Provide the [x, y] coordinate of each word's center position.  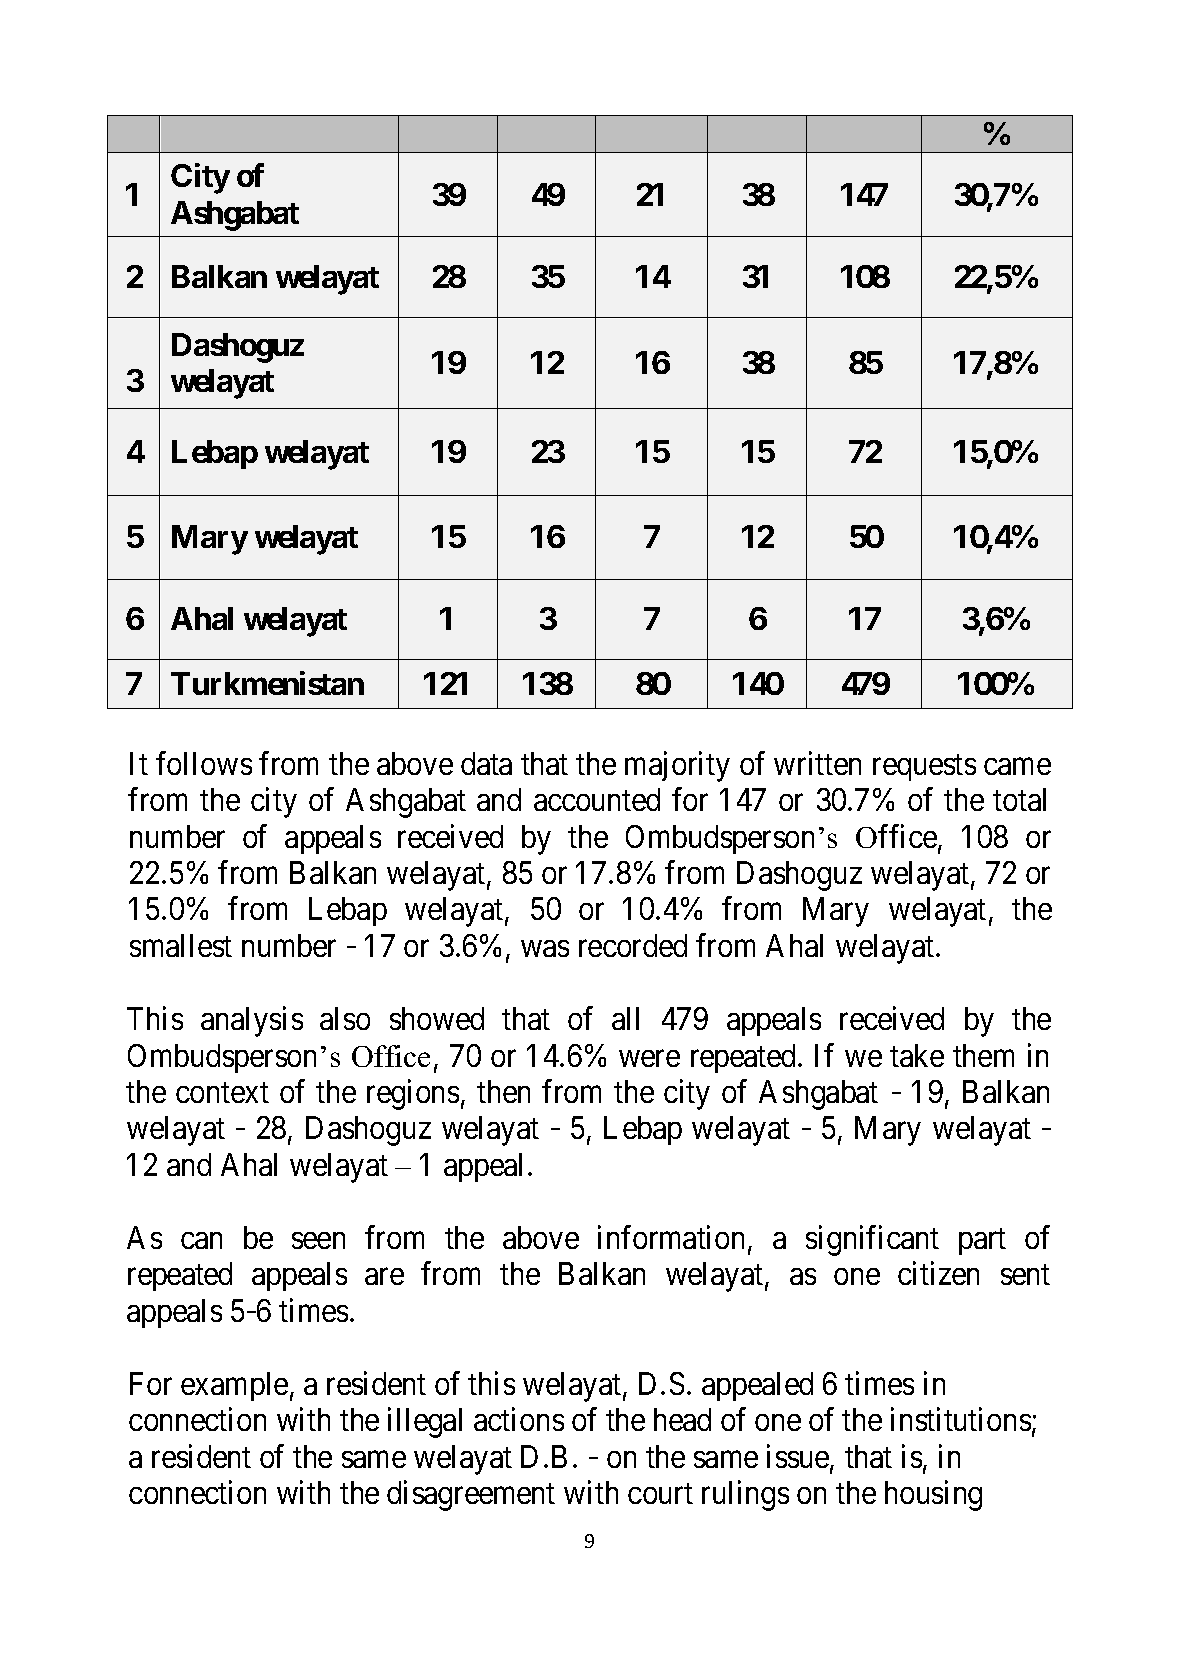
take [917, 1055]
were [649, 1058]
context [222, 1093]
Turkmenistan [267, 683]
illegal [425, 1423]
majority [677, 766]
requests [924, 767]
